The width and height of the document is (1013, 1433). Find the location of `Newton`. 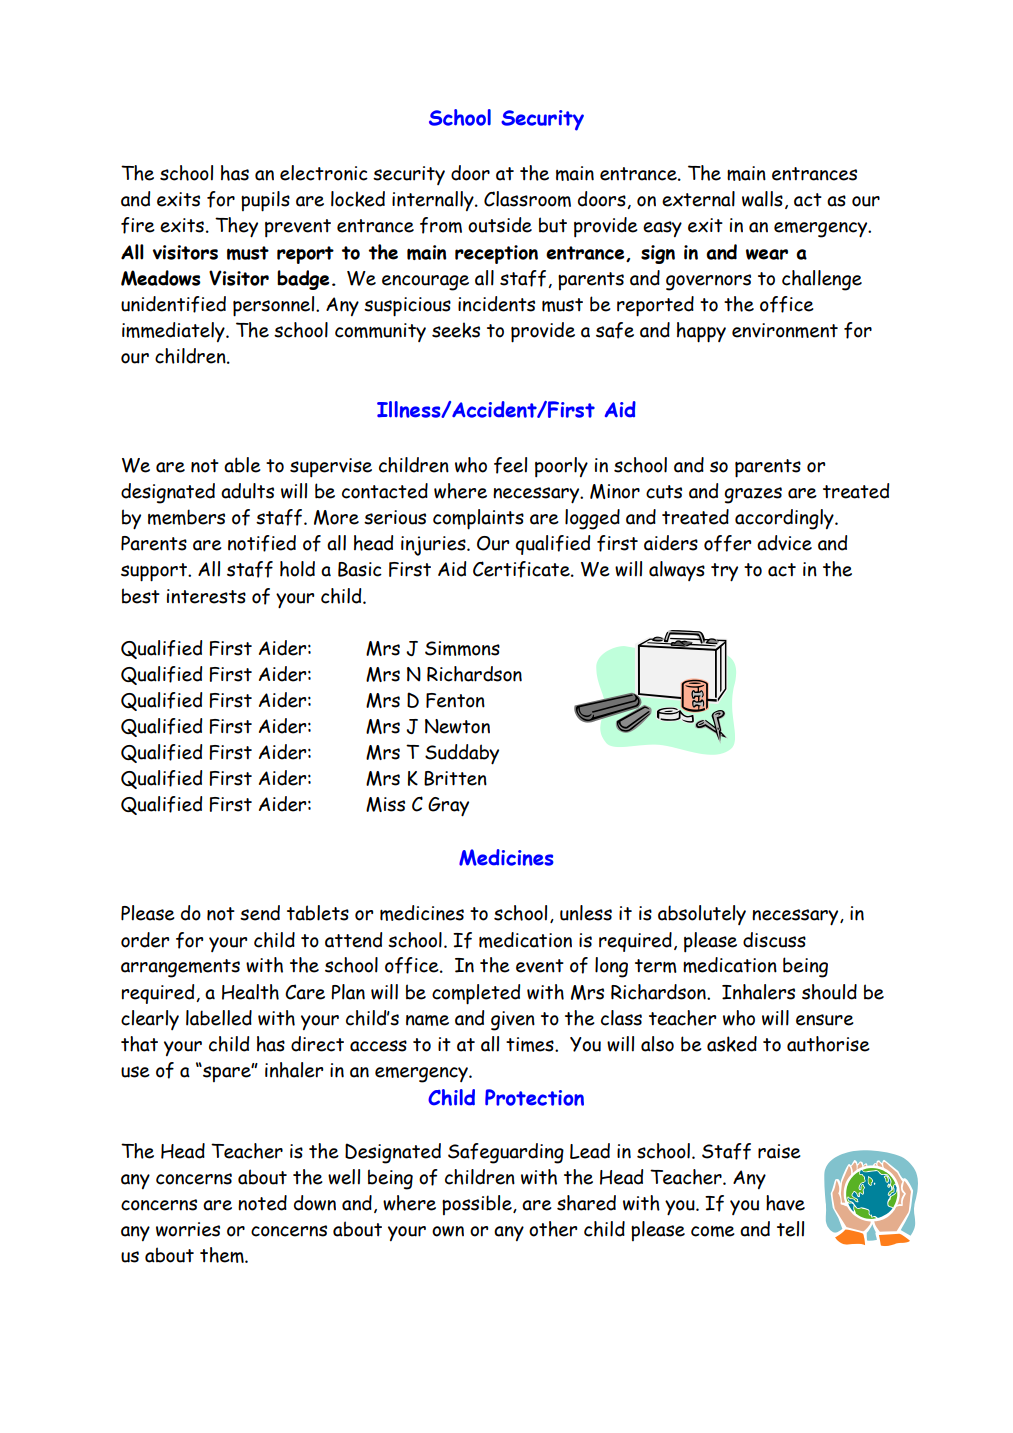

Newton is located at coordinates (457, 726).
